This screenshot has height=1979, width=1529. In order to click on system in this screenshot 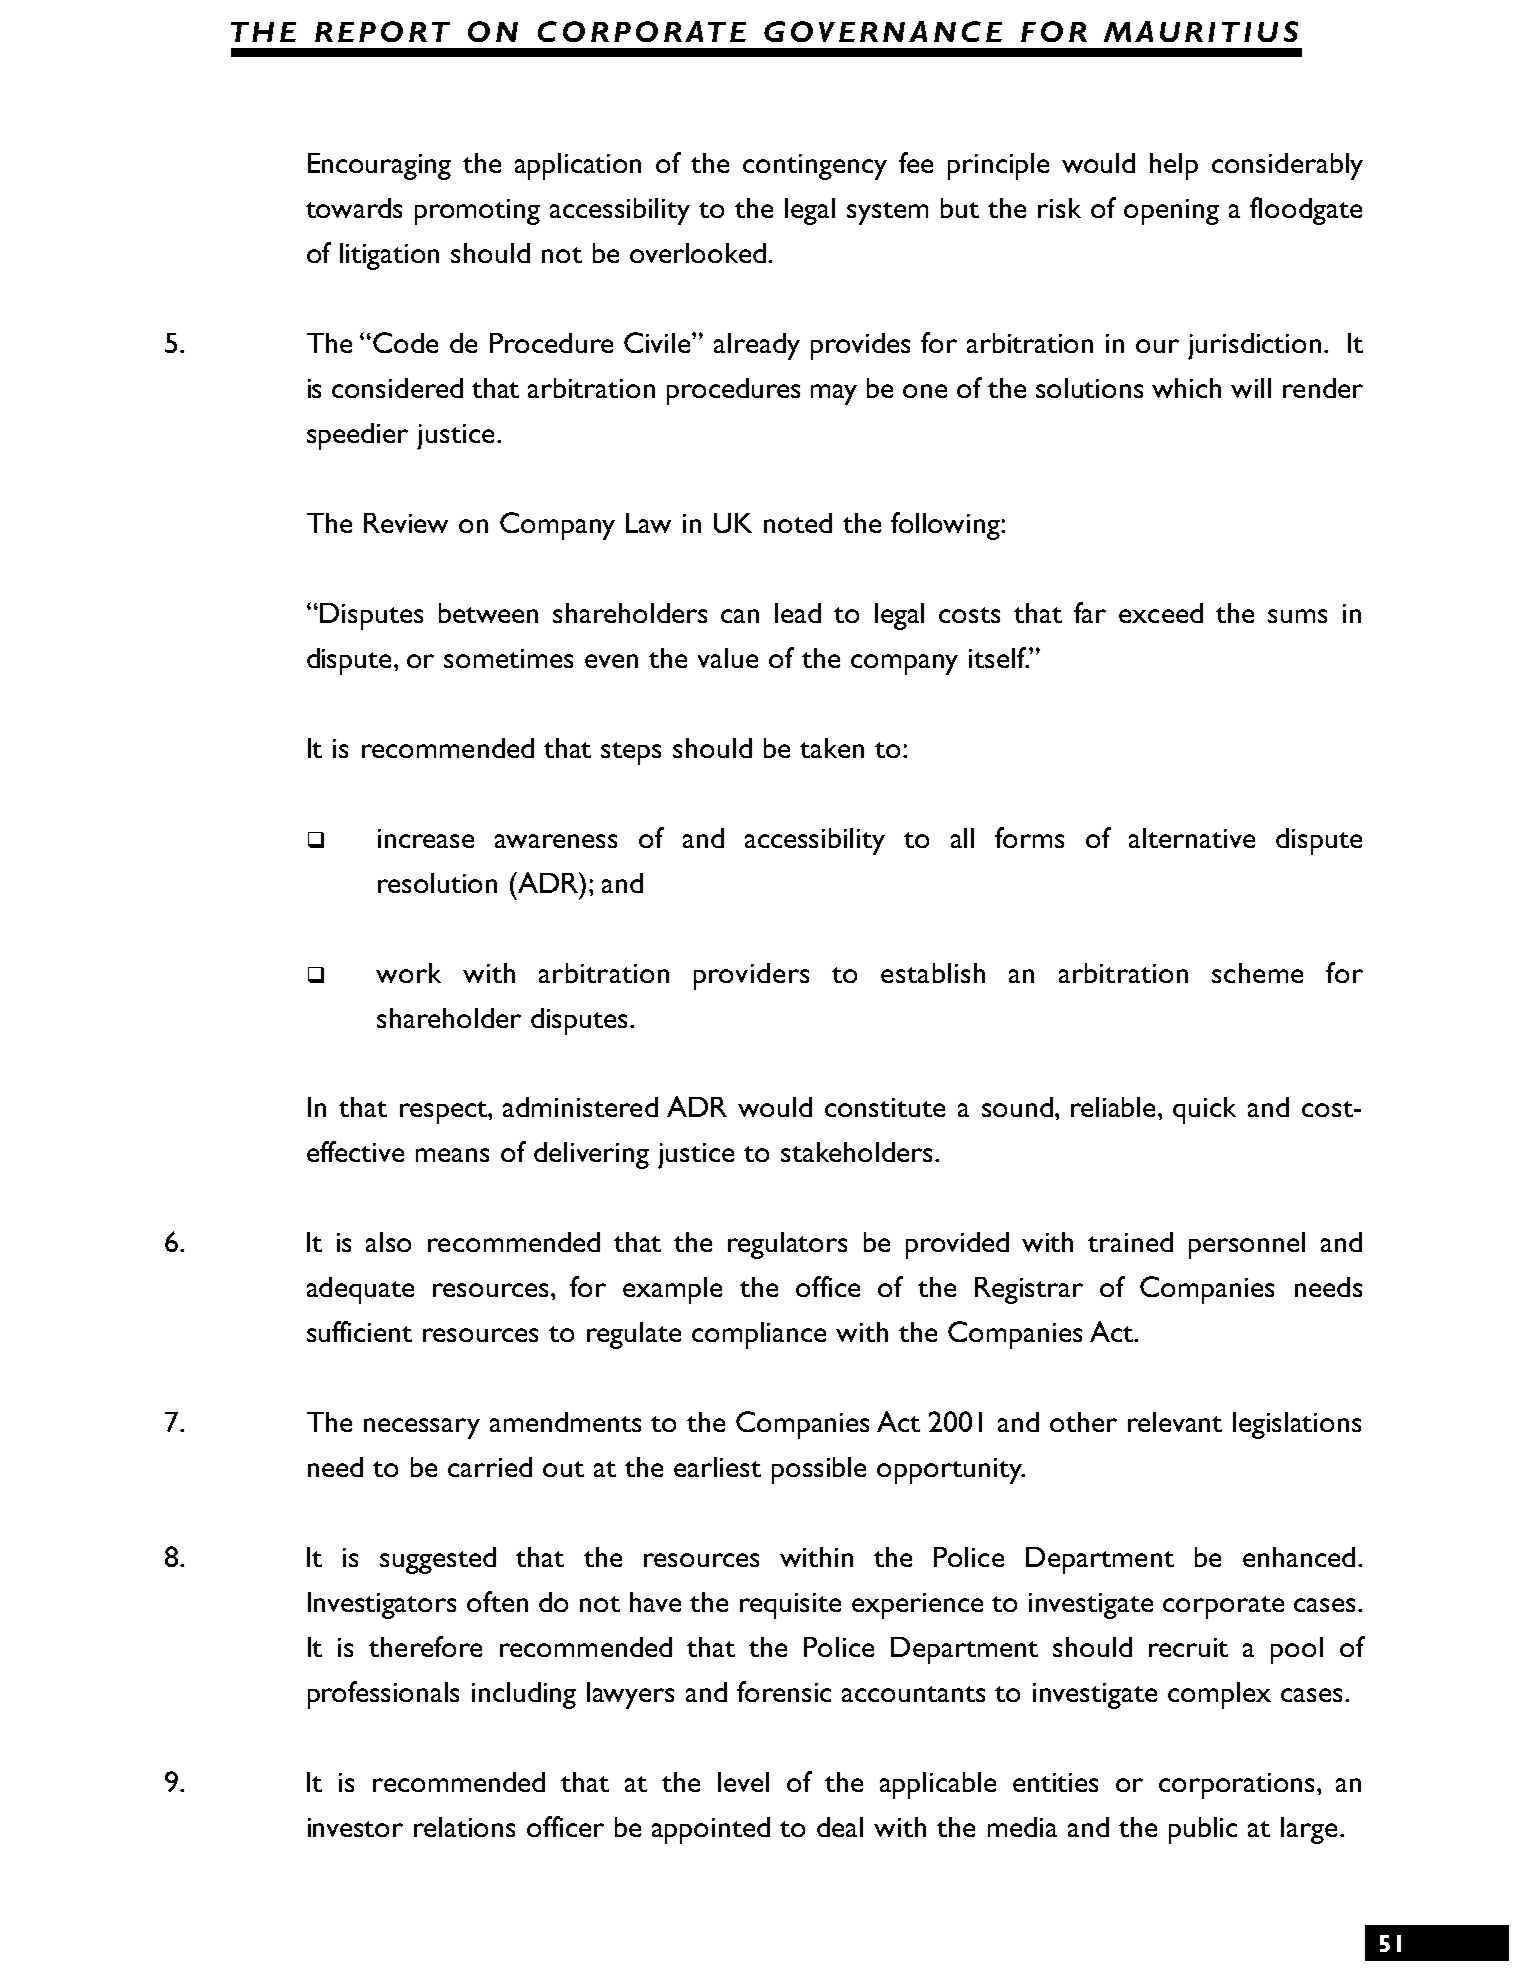, I will do `click(887, 213)`.
